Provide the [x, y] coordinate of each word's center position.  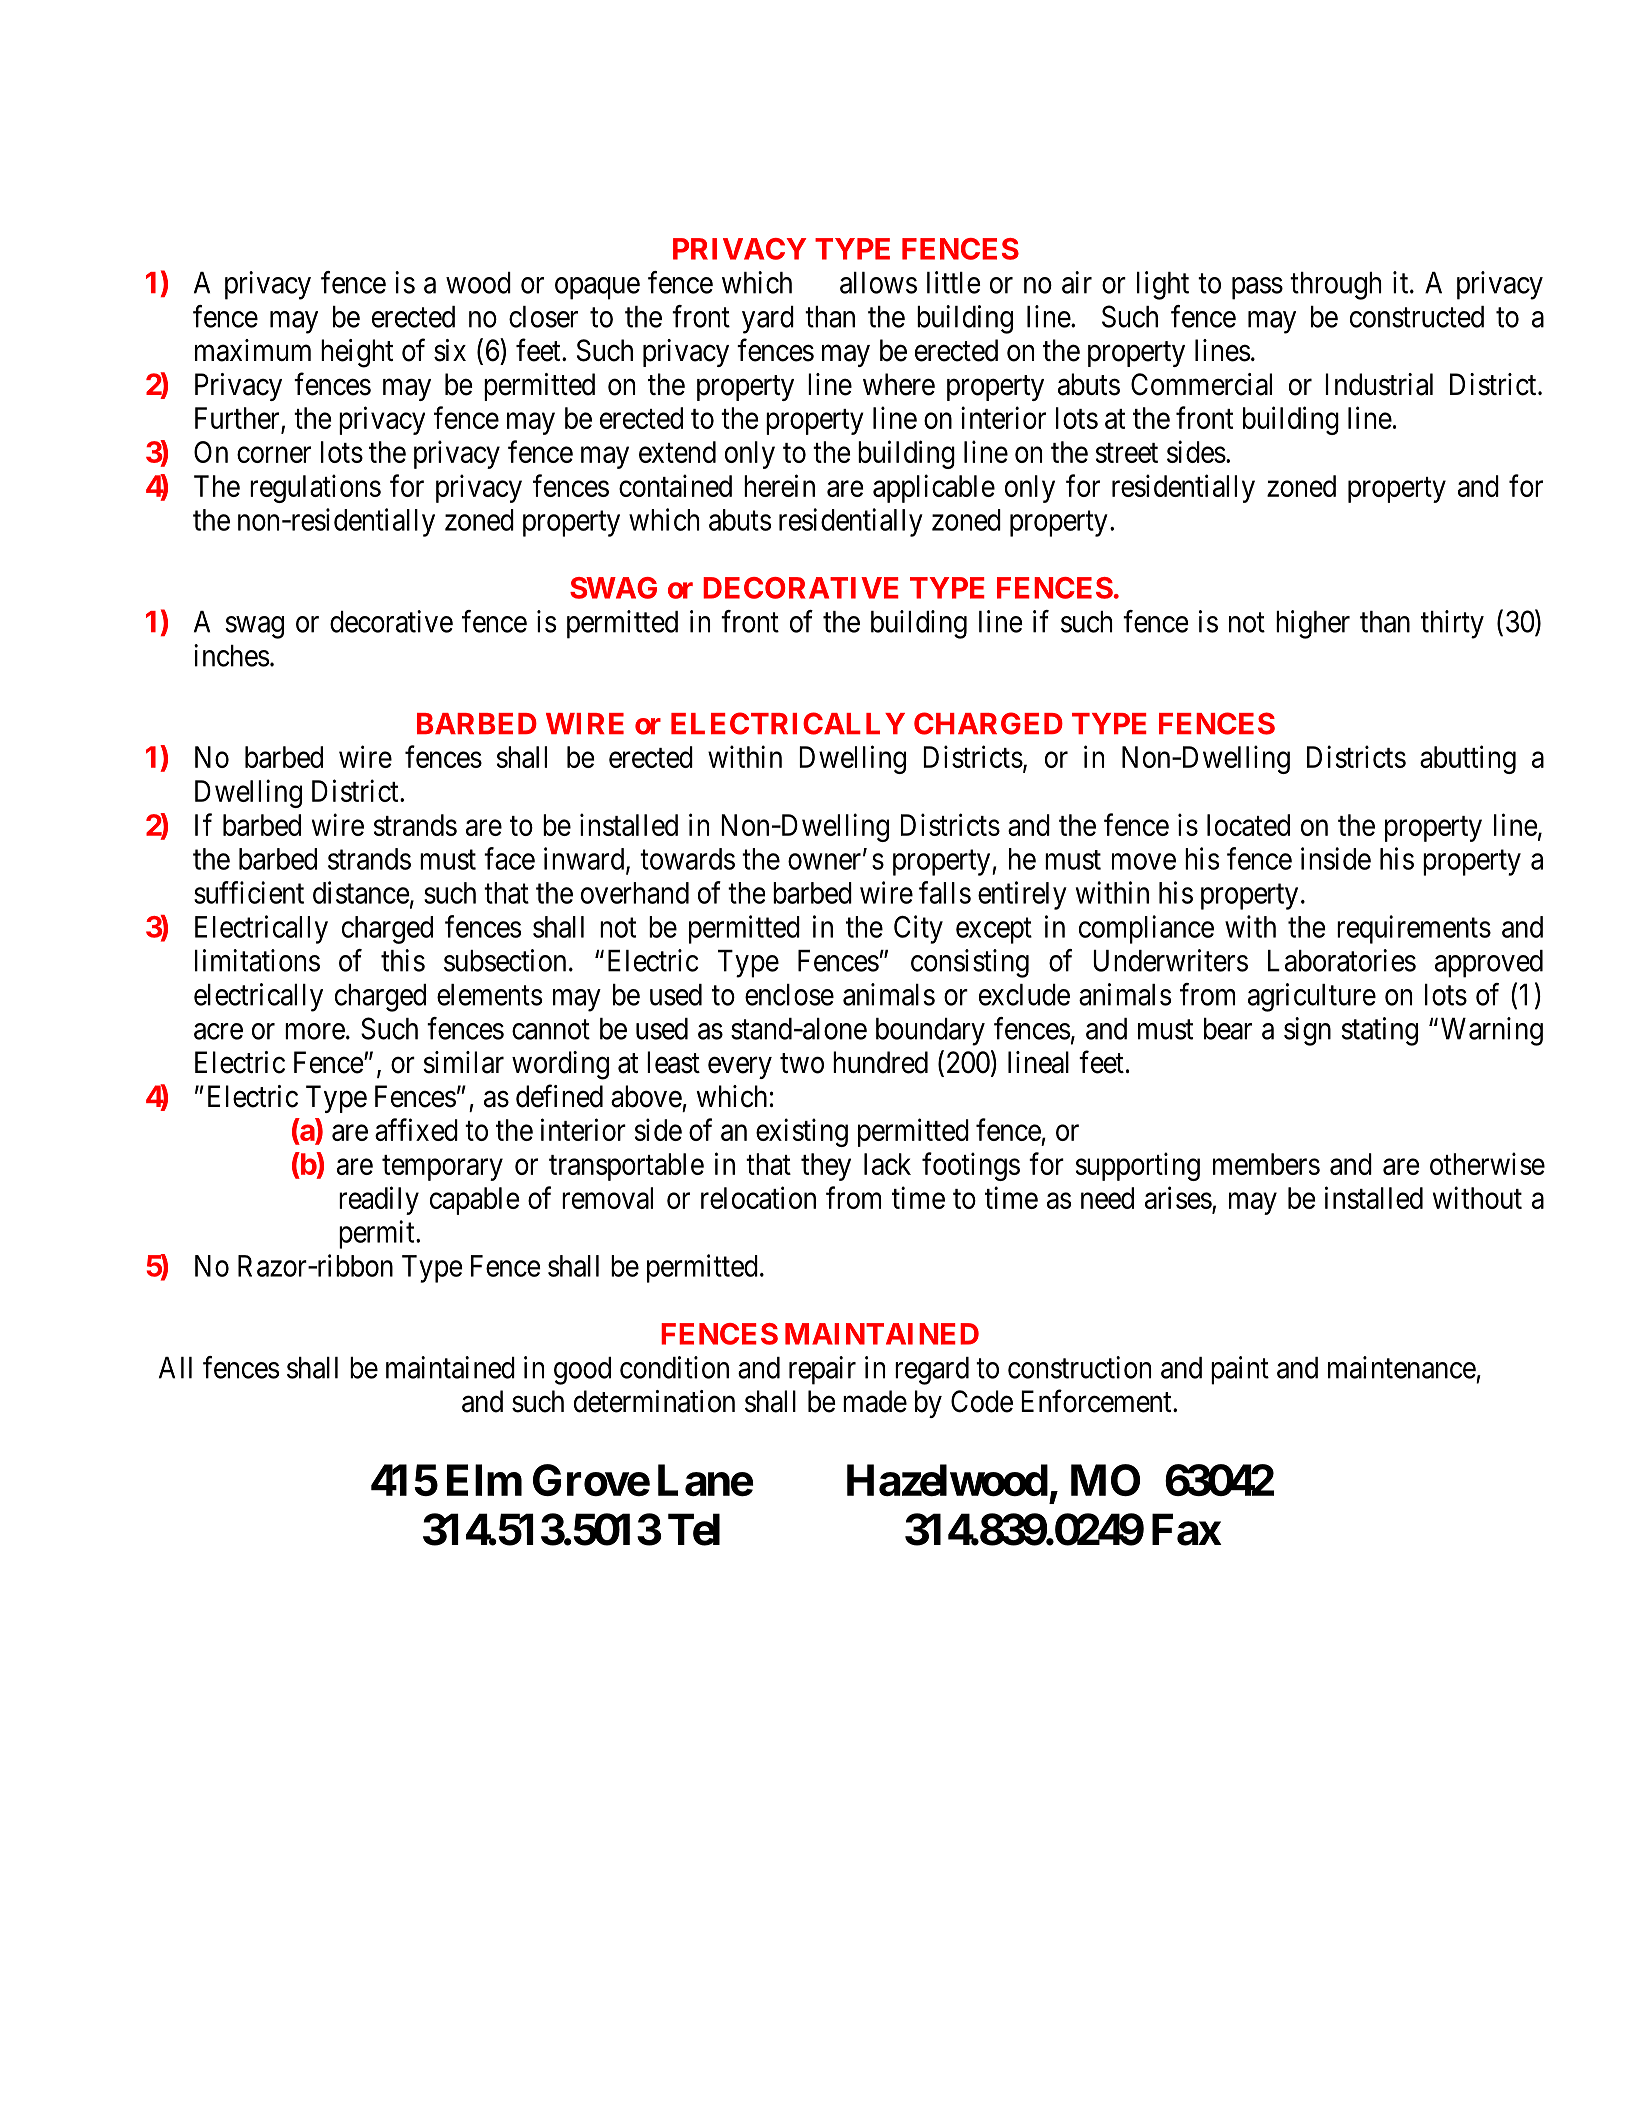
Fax [1186, 1529]
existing [802, 1132]
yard [768, 320]
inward [585, 859]
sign [1307, 1031]
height [357, 353]
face [509, 858]
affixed [416, 1129]
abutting [1468, 759]
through [1335, 286]
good [582, 1371]
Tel [694, 1529]
